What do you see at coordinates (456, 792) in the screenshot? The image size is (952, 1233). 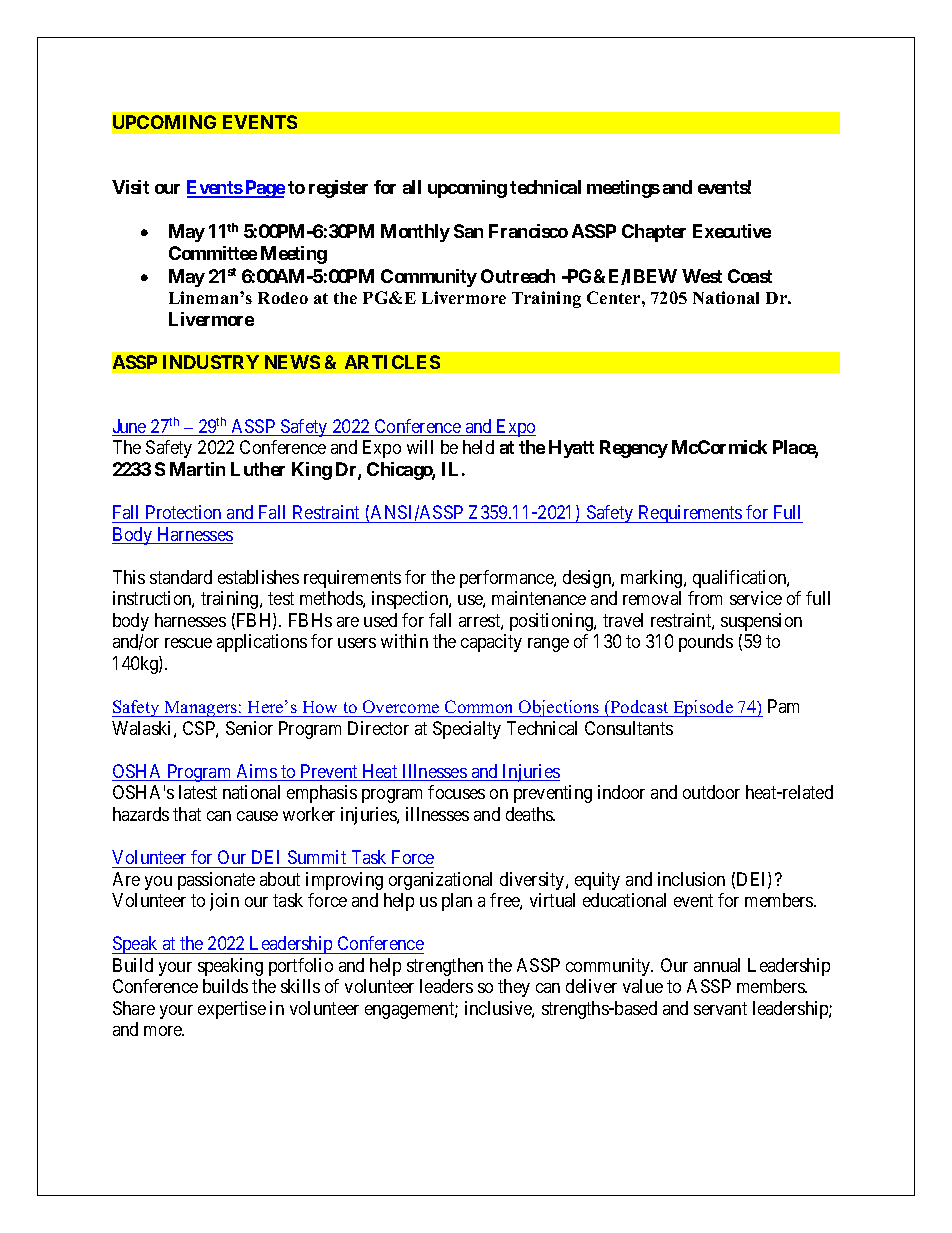 I see `focuses` at bounding box center [456, 792].
